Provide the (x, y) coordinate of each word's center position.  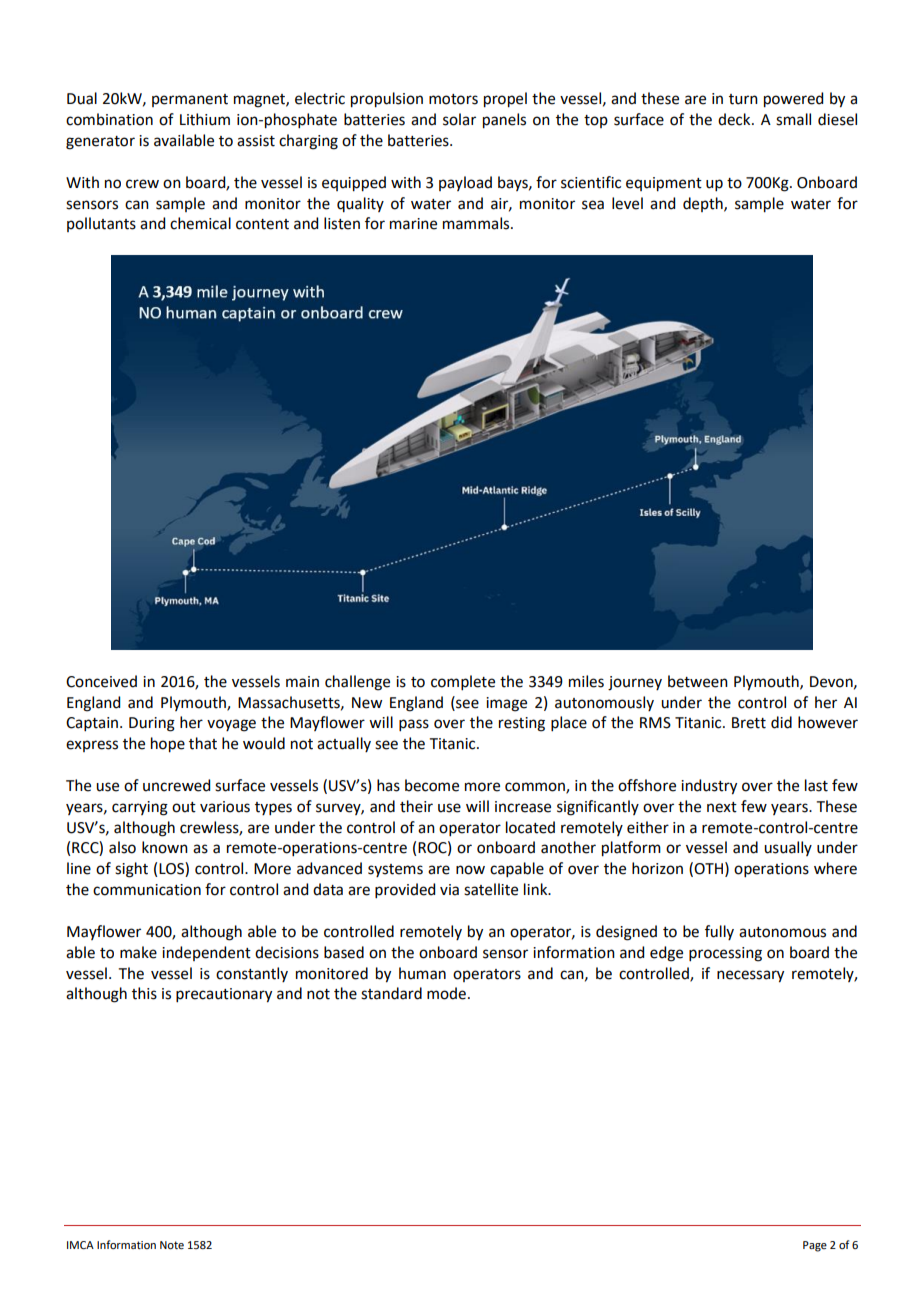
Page (815, 1246)
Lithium (205, 119)
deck (735, 119)
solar (459, 119)
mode (446, 993)
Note (172, 1245)
